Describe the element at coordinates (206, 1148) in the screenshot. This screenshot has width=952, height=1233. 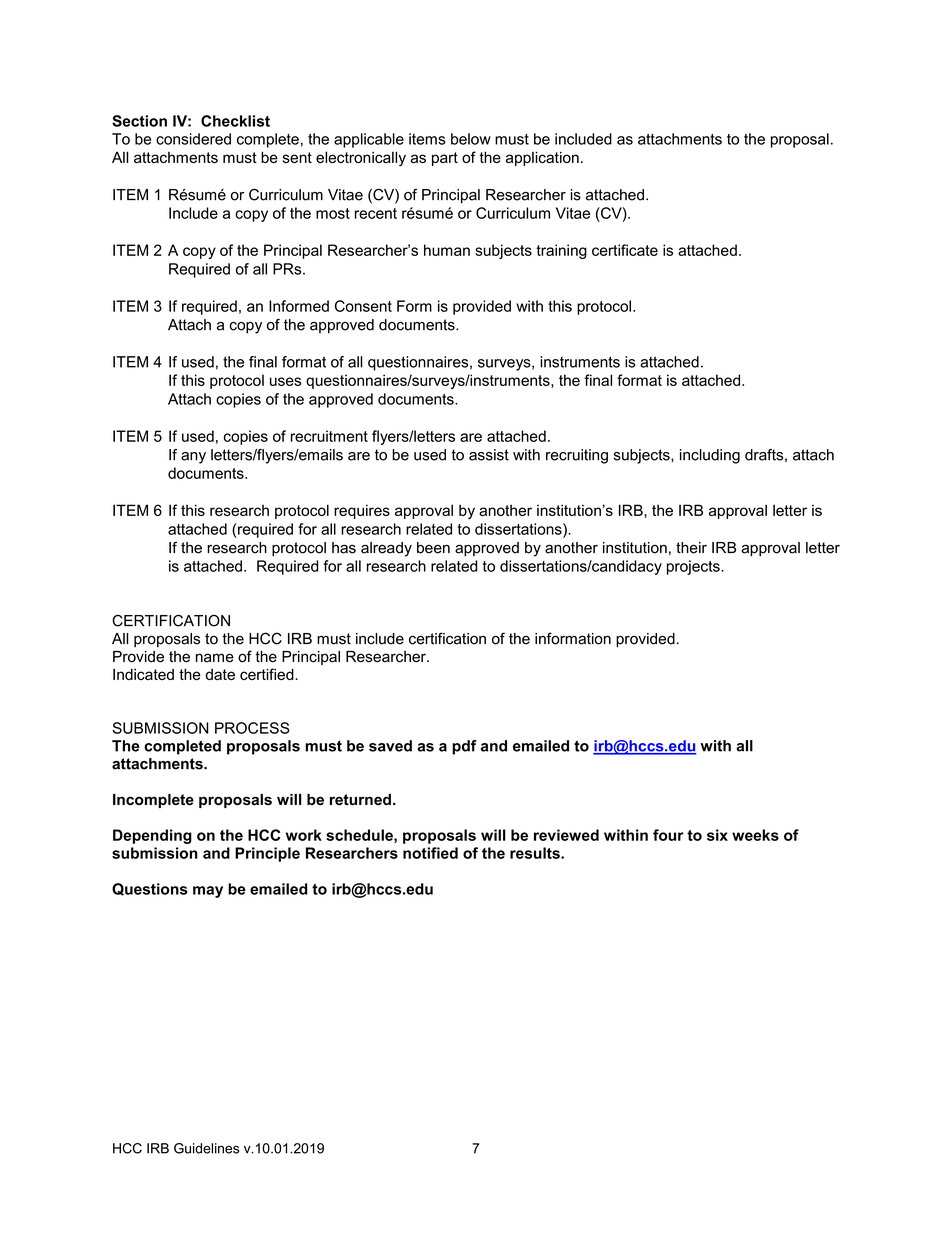
I see `Guidelines` at that location.
